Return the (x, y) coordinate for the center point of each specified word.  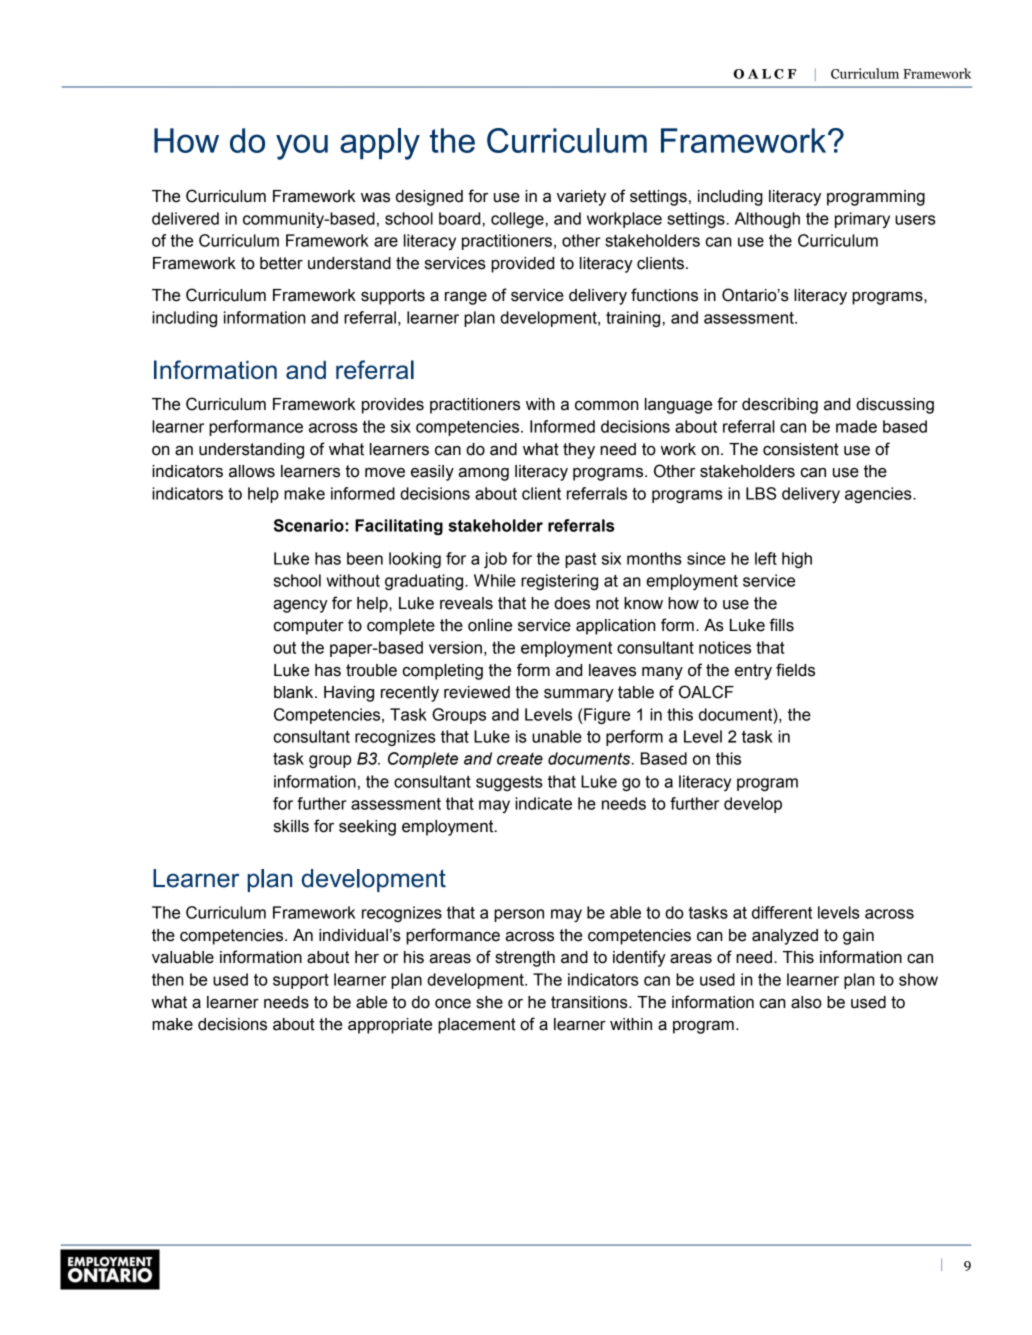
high (797, 560)
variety (581, 198)
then (168, 979)
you (302, 147)
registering (559, 582)
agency (300, 606)
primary (862, 220)
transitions (590, 1002)
